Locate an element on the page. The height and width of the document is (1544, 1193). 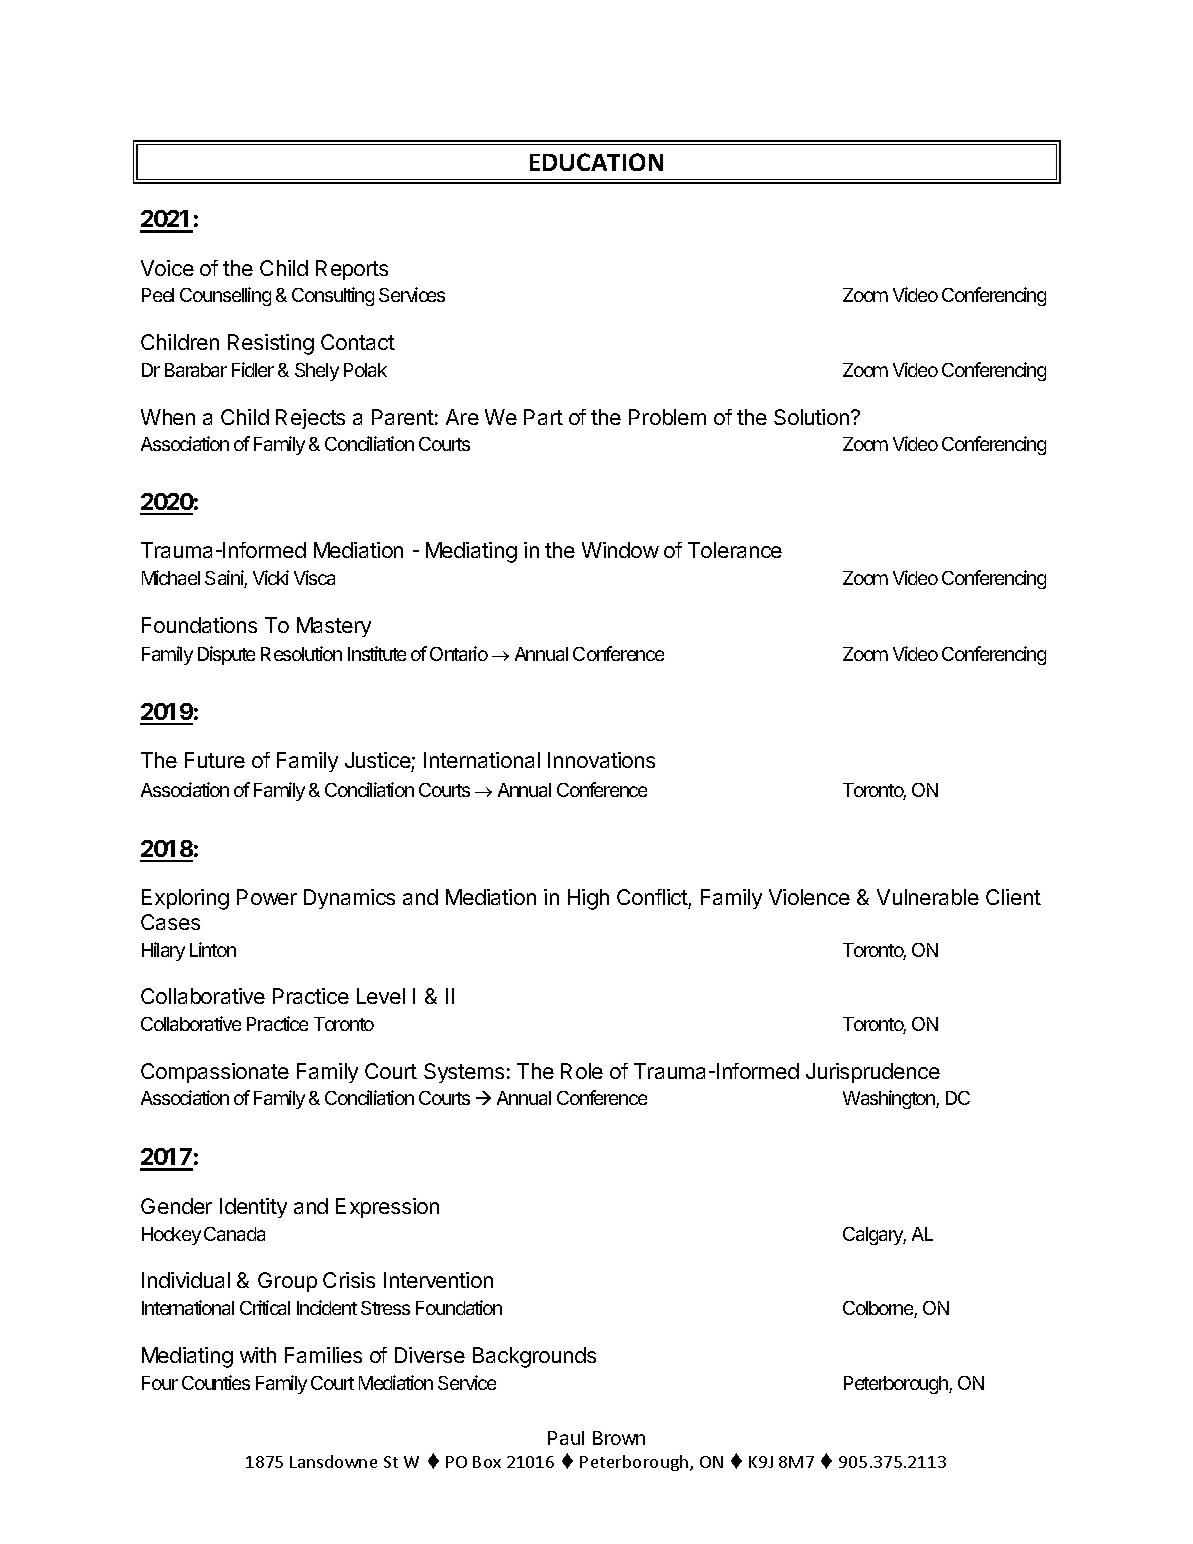
Counties is located at coordinates (216, 1382).
